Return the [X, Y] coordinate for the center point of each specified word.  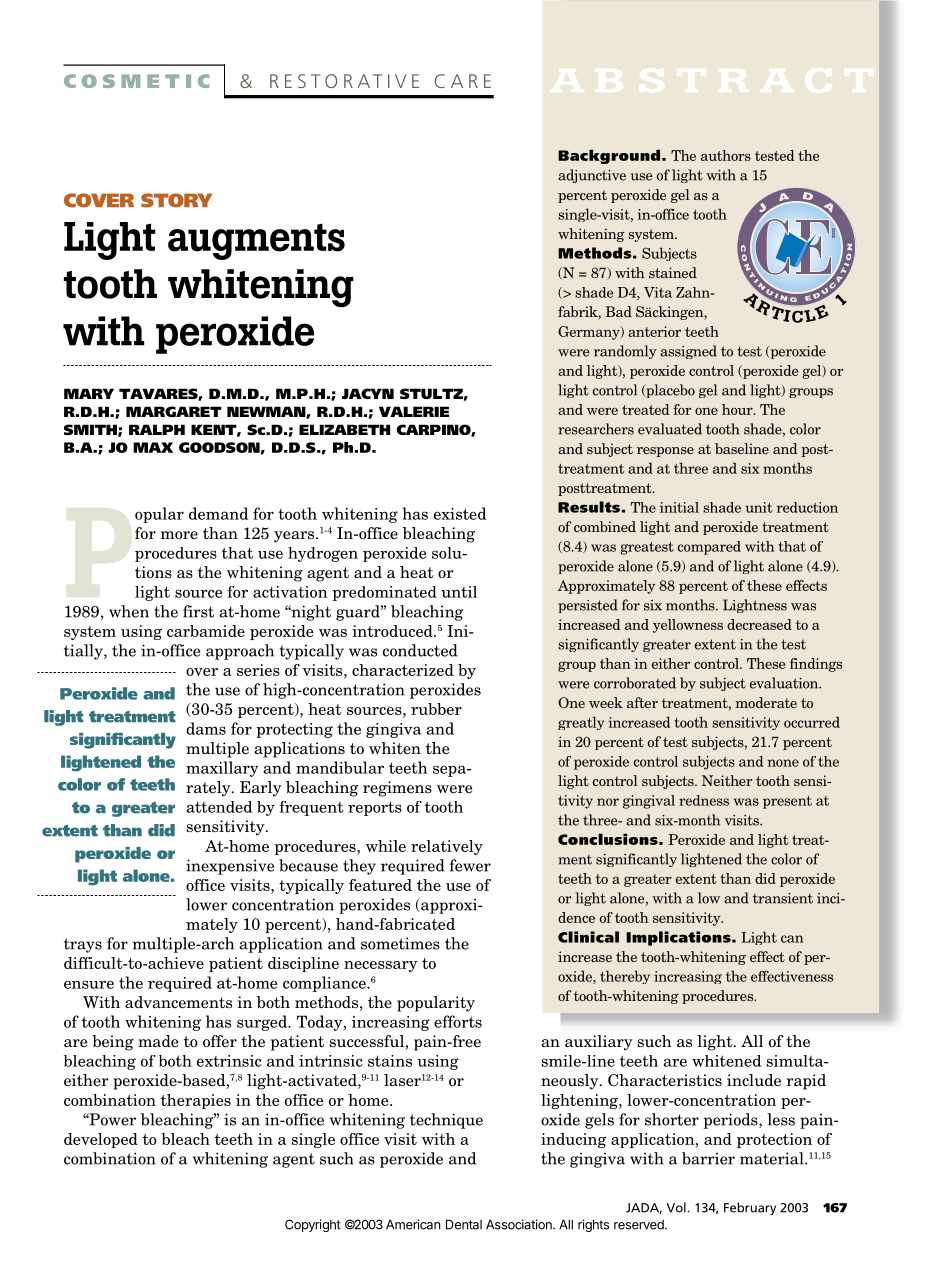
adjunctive [592, 176]
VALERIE [414, 411]
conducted [420, 650]
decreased [759, 624]
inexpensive [230, 867]
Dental [464, 1224]
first [198, 611]
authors [726, 155]
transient [783, 898]
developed [101, 1140]
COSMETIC [136, 81]
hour [738, 409]
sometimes [400, 943]
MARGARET [174, 411]
